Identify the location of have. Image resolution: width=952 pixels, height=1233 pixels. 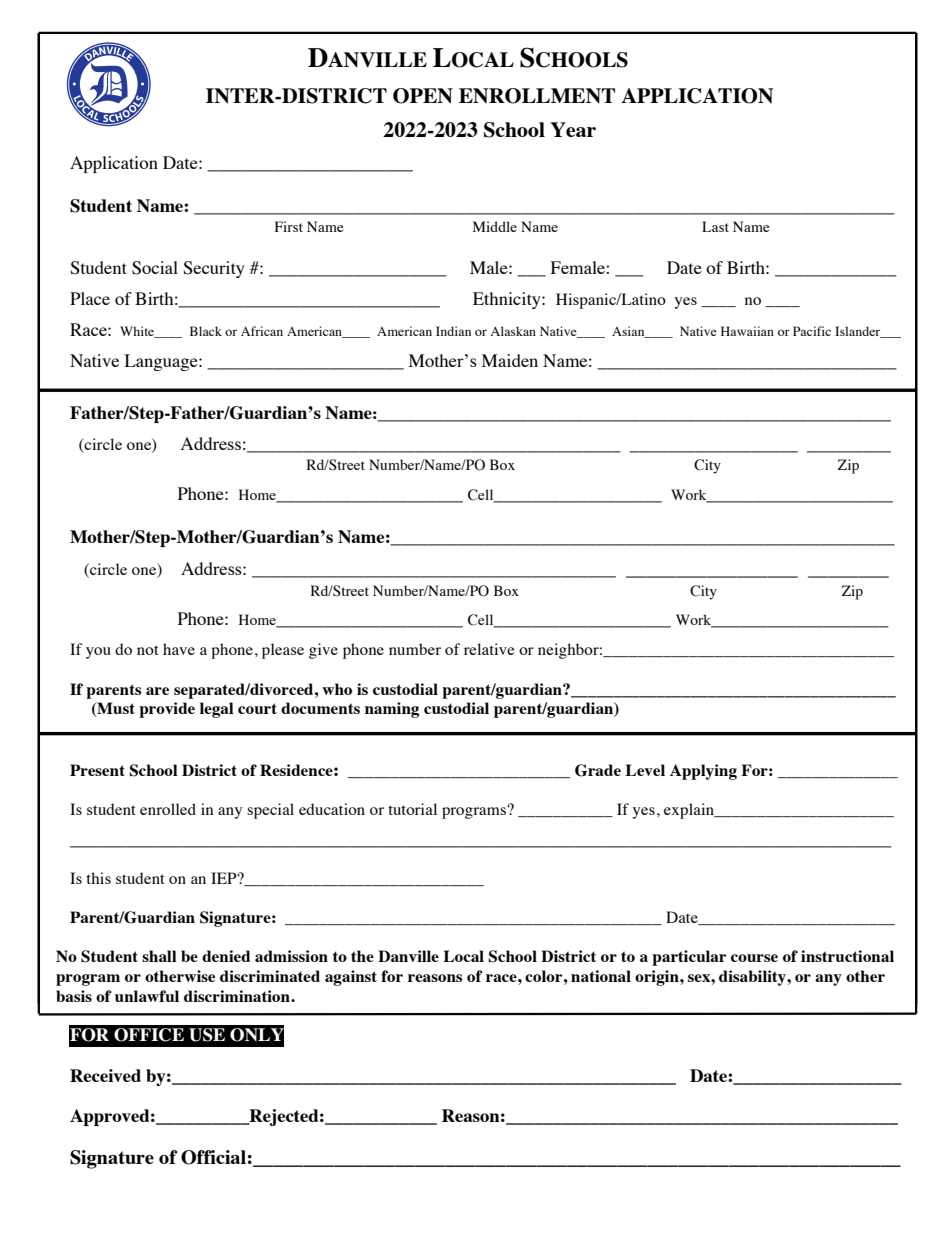
(179, 649).
